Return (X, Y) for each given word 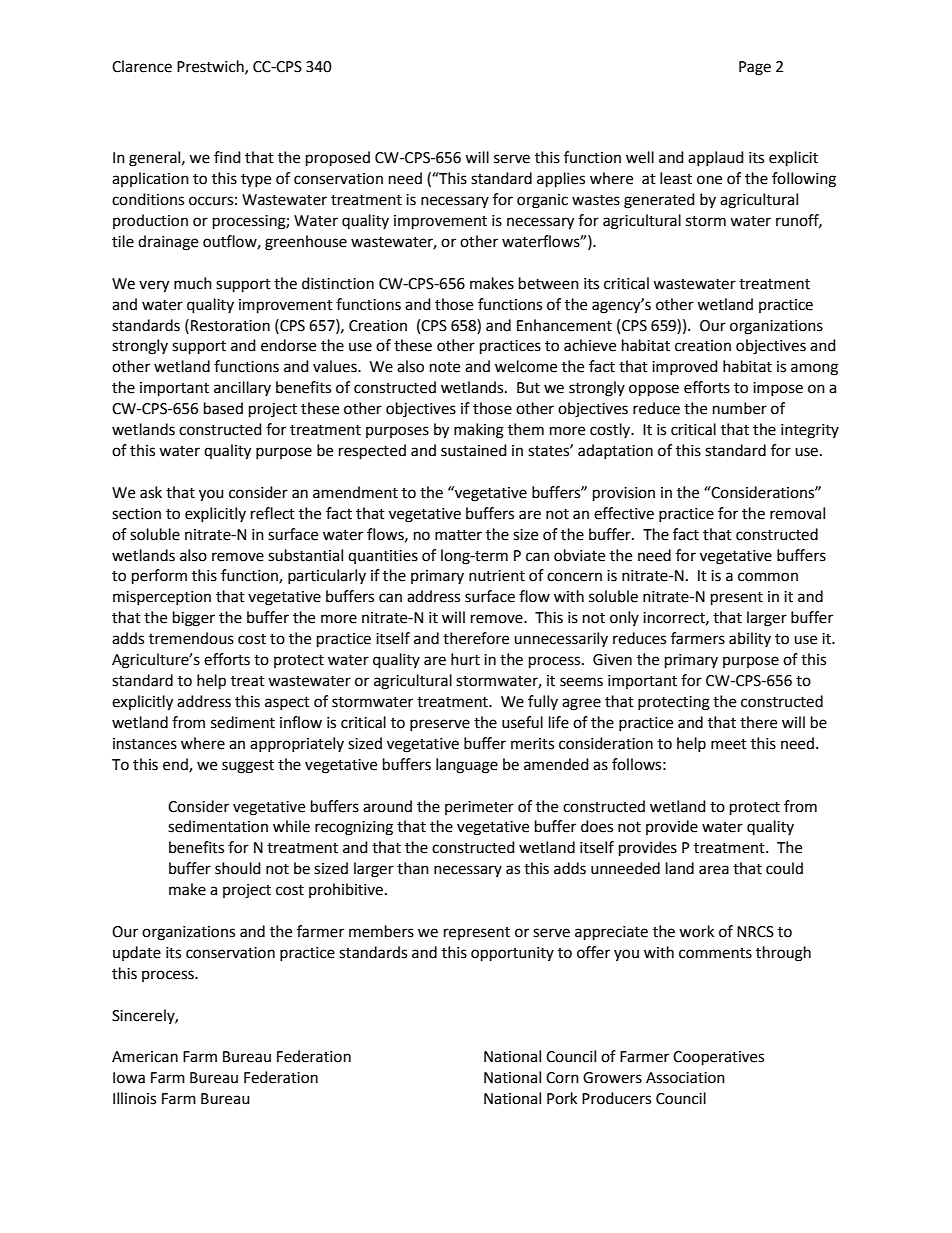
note (445, 367)
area (714, 870)
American (145, 1057)
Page (755, 68)
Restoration (230, 326)
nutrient (497, 576)
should (238, 868)
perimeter (479, 808)
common (768, 577)
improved (685, 367)
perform (159, 577)
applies (561, 180)
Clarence (142, 66)
